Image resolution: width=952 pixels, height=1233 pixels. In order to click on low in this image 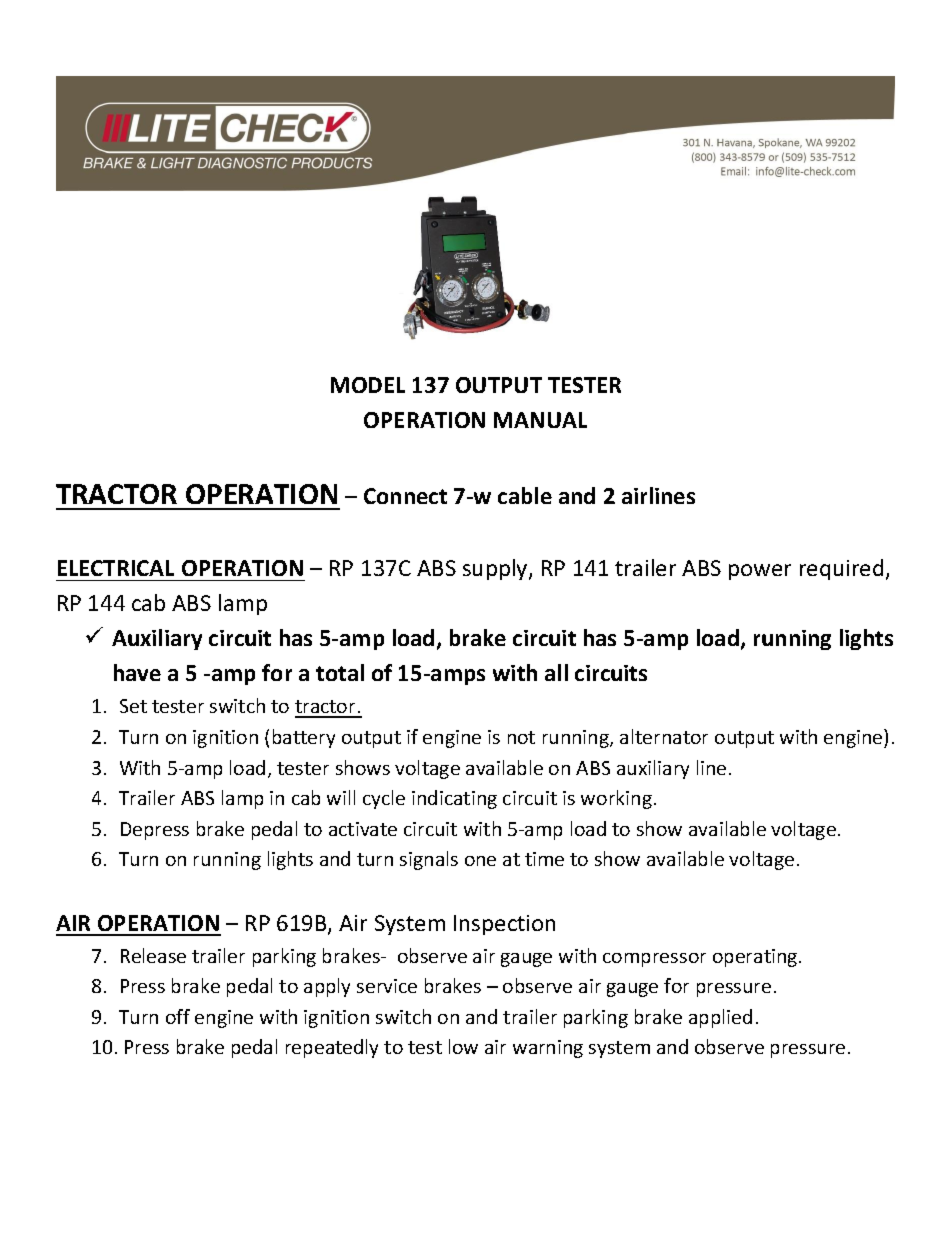, I will do `click(463, 1046)`.
